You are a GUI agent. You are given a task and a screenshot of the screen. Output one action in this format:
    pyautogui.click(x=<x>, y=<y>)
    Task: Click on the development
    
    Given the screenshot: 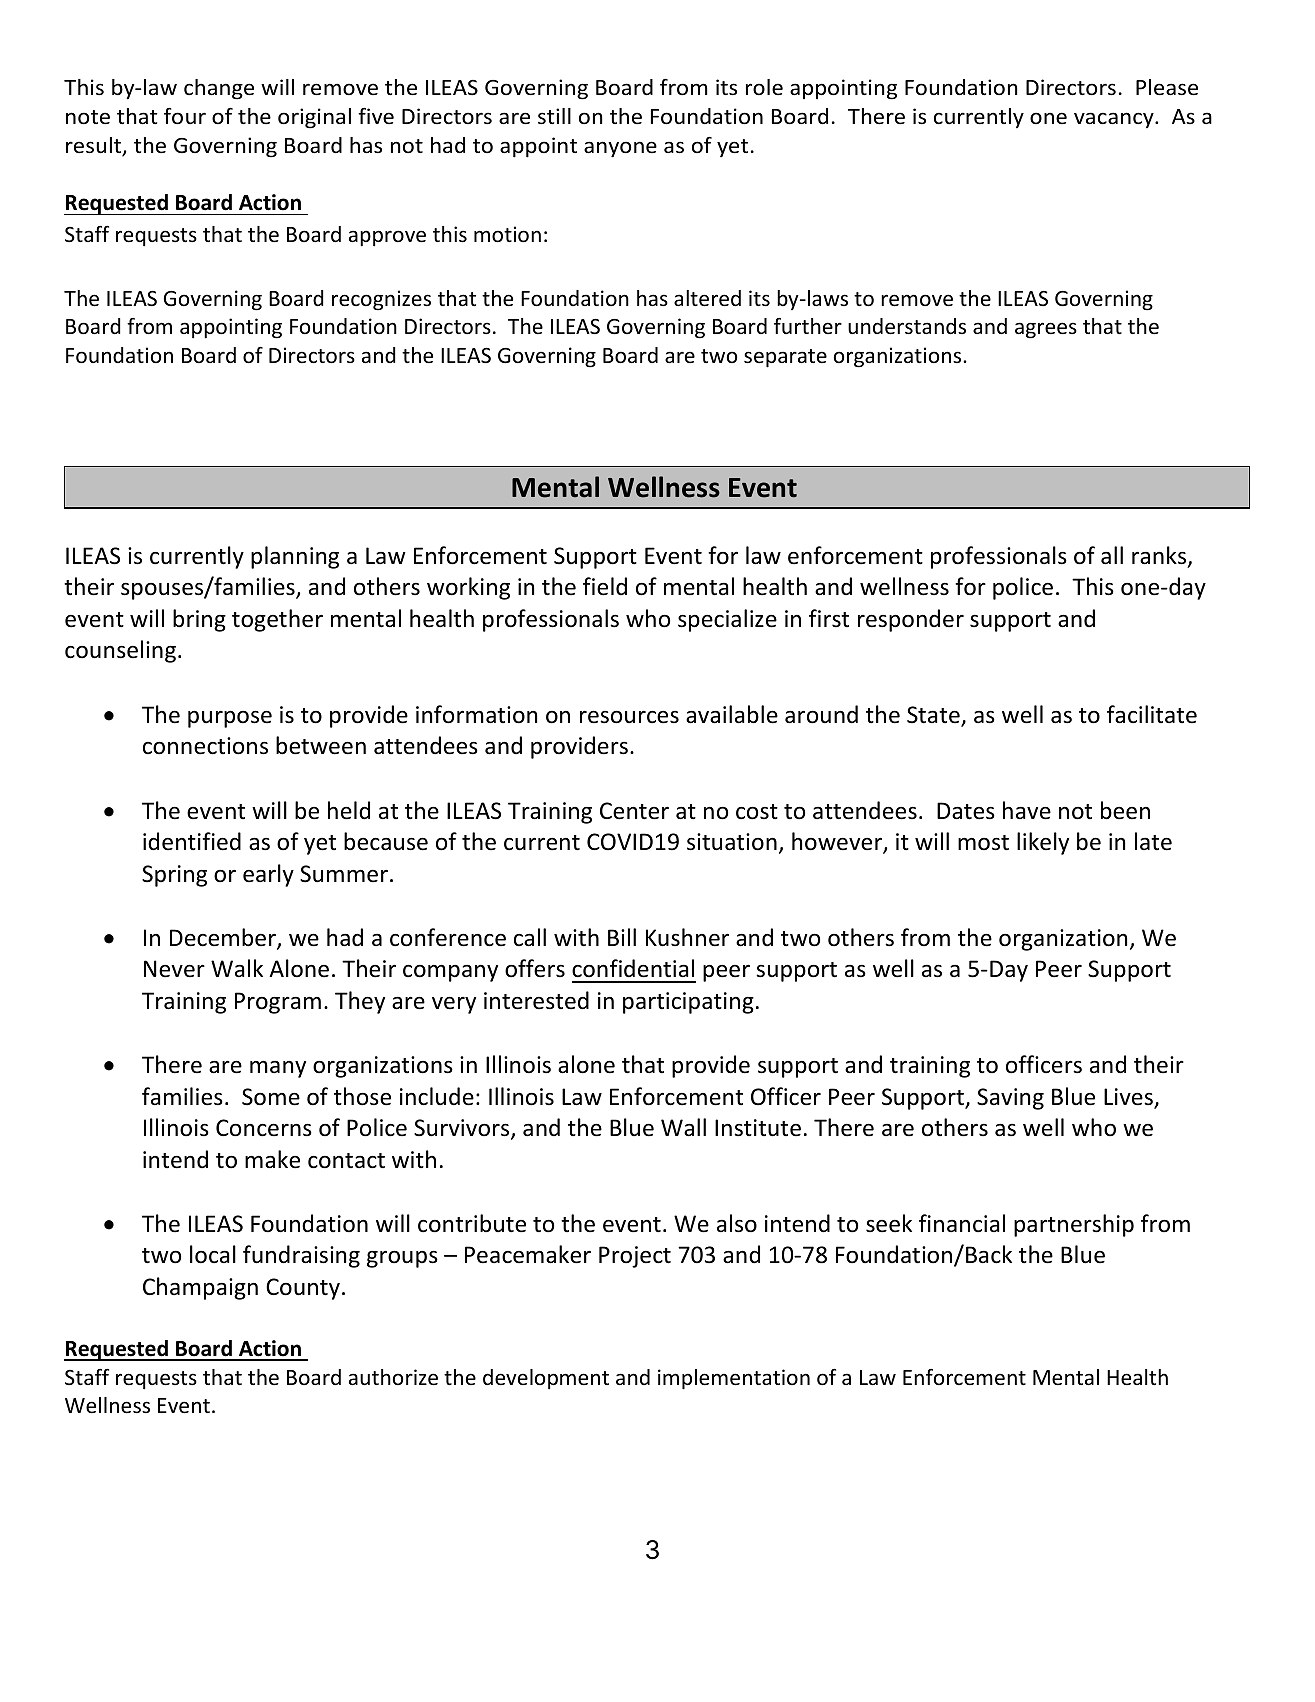 What is the action you would take?
    pyautogui.click(x=546, y=1379)
